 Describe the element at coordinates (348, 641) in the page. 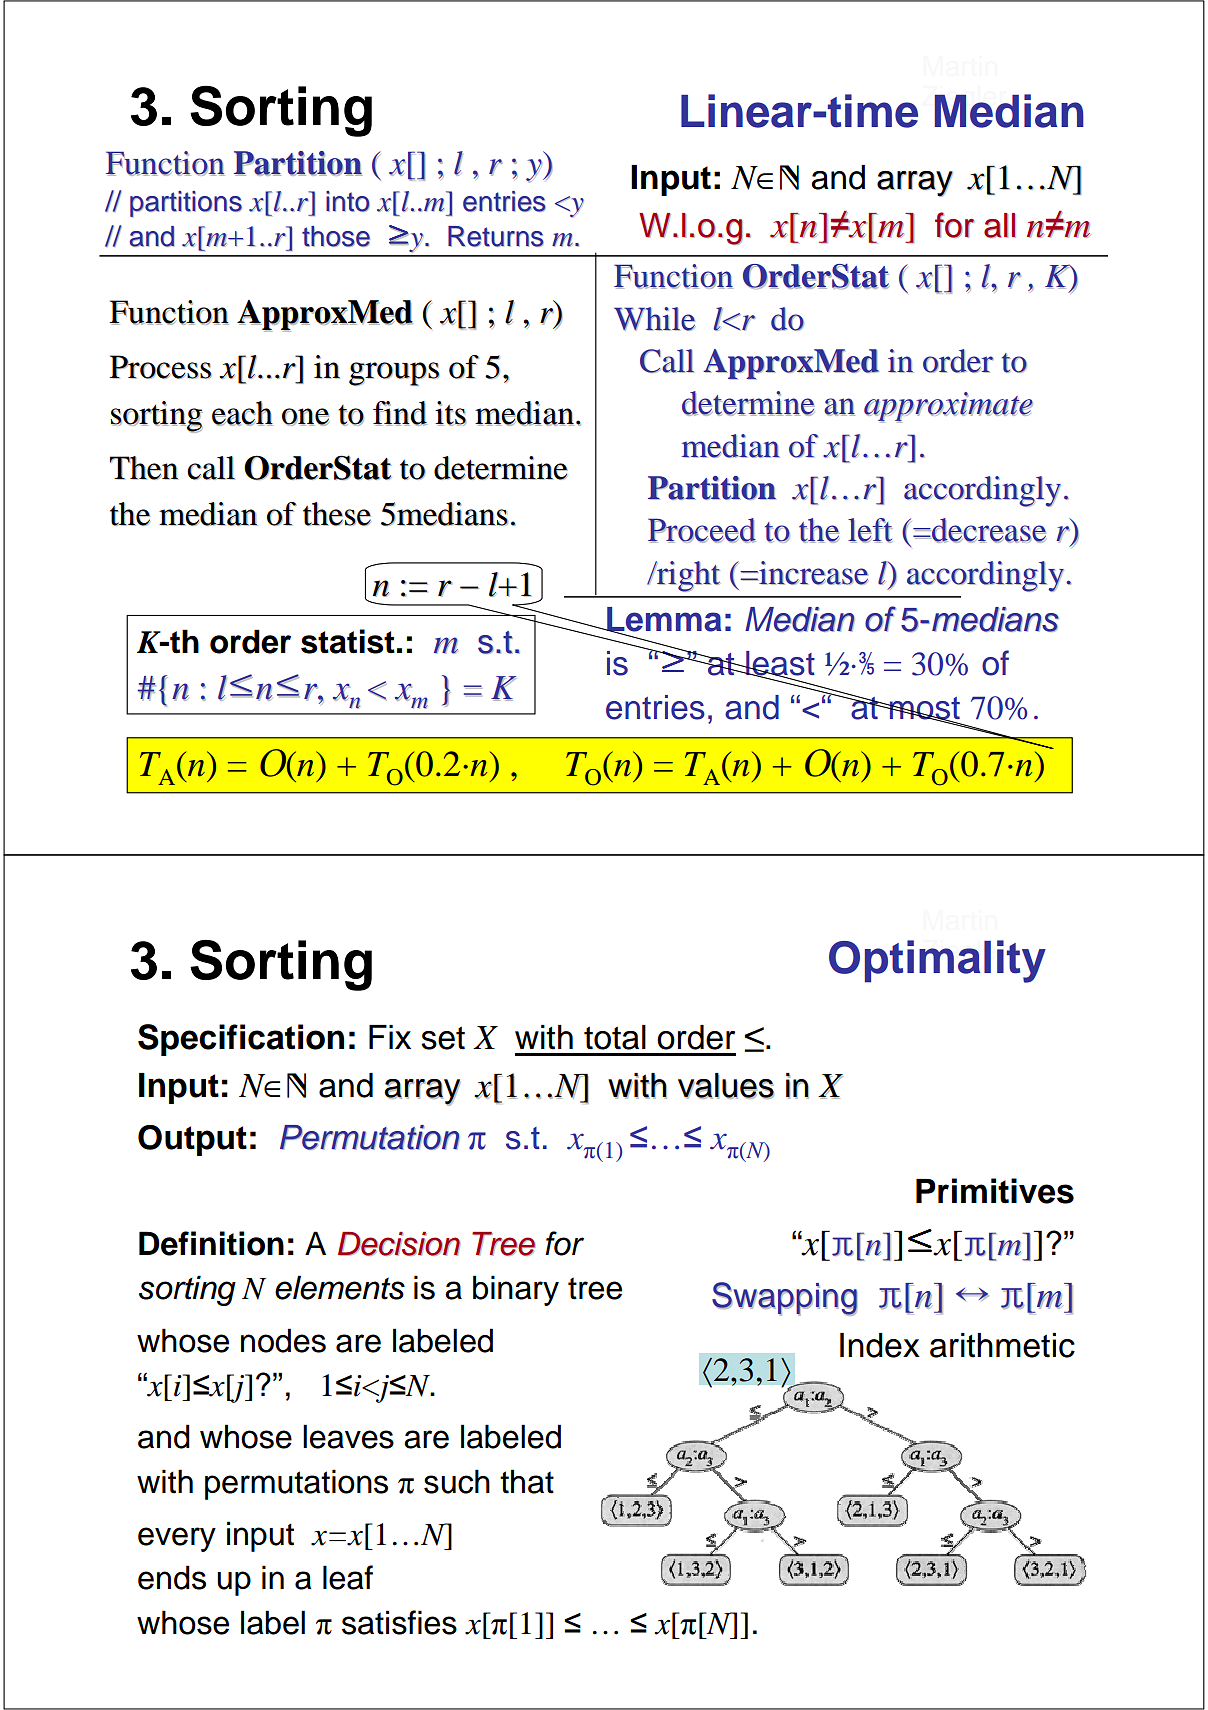

I see `statist` at that location.
